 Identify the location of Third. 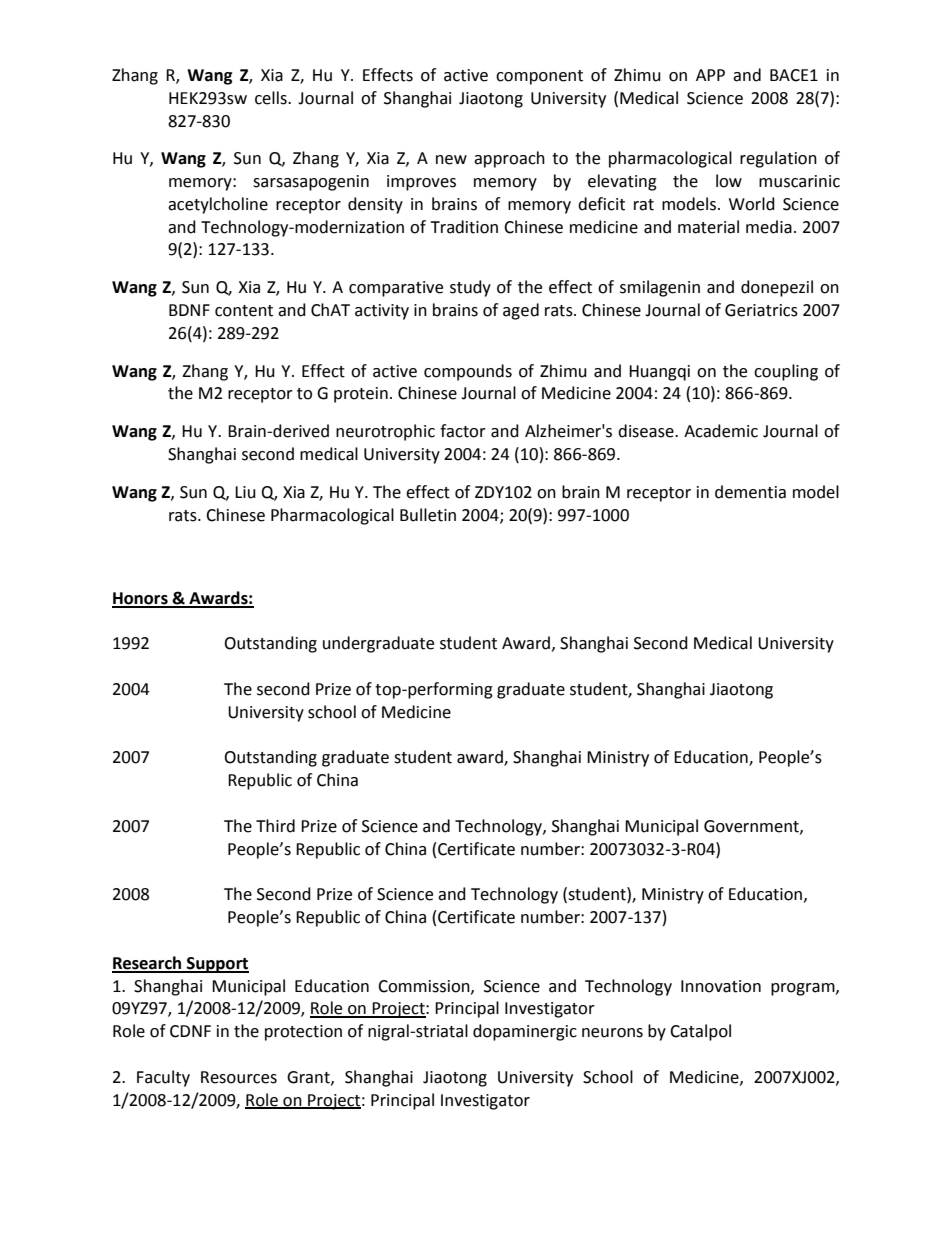
(275, 826).
